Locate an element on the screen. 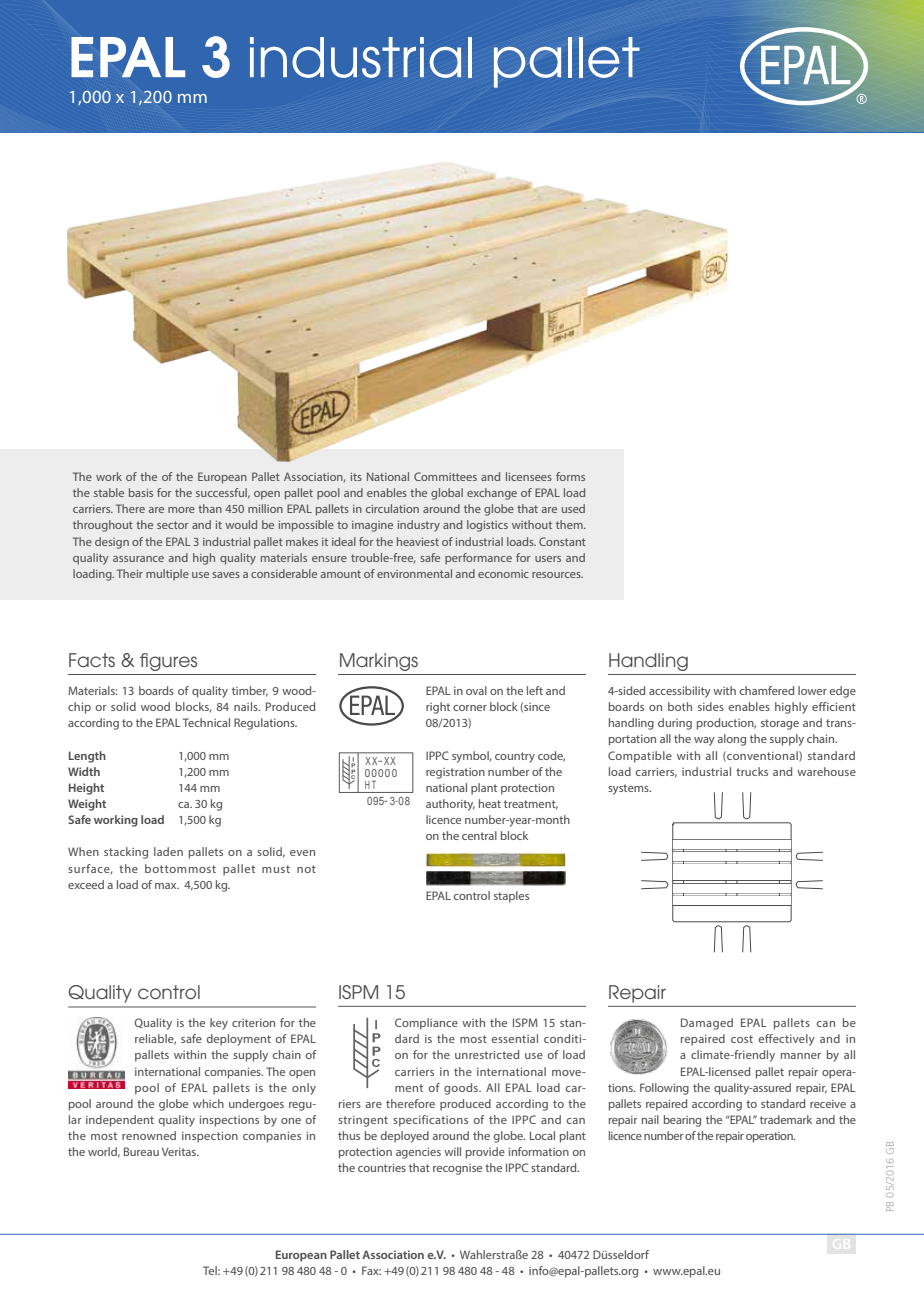 This screenshot has width=924, height=1308. Markings is located at coordinates (379, 662).
